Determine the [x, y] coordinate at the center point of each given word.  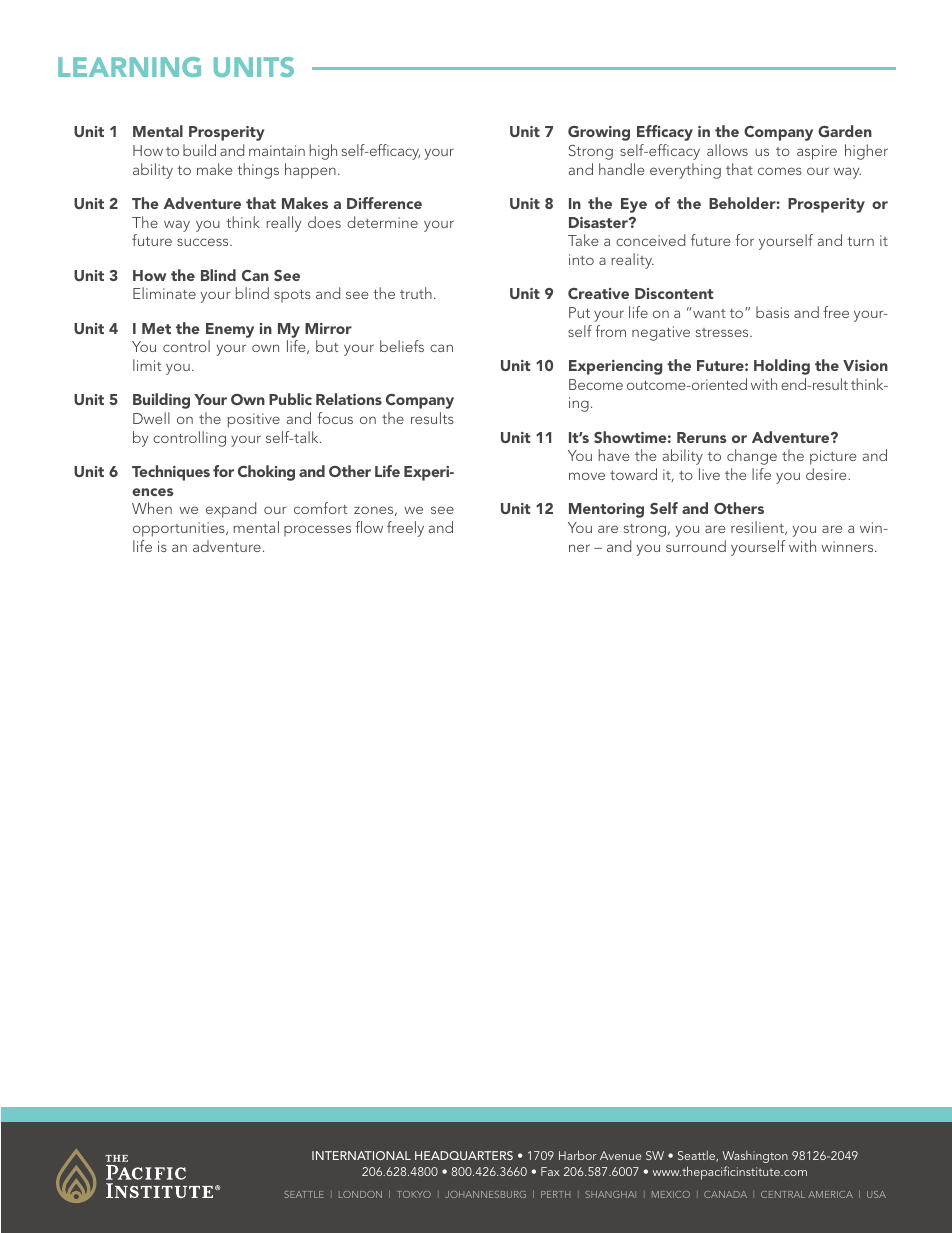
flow [369, 527]
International [361, 1155]
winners [848, 546]
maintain [277, 150]
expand [231, 510]
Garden [845, 131]
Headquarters [464, 1155]
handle [621, 169]
